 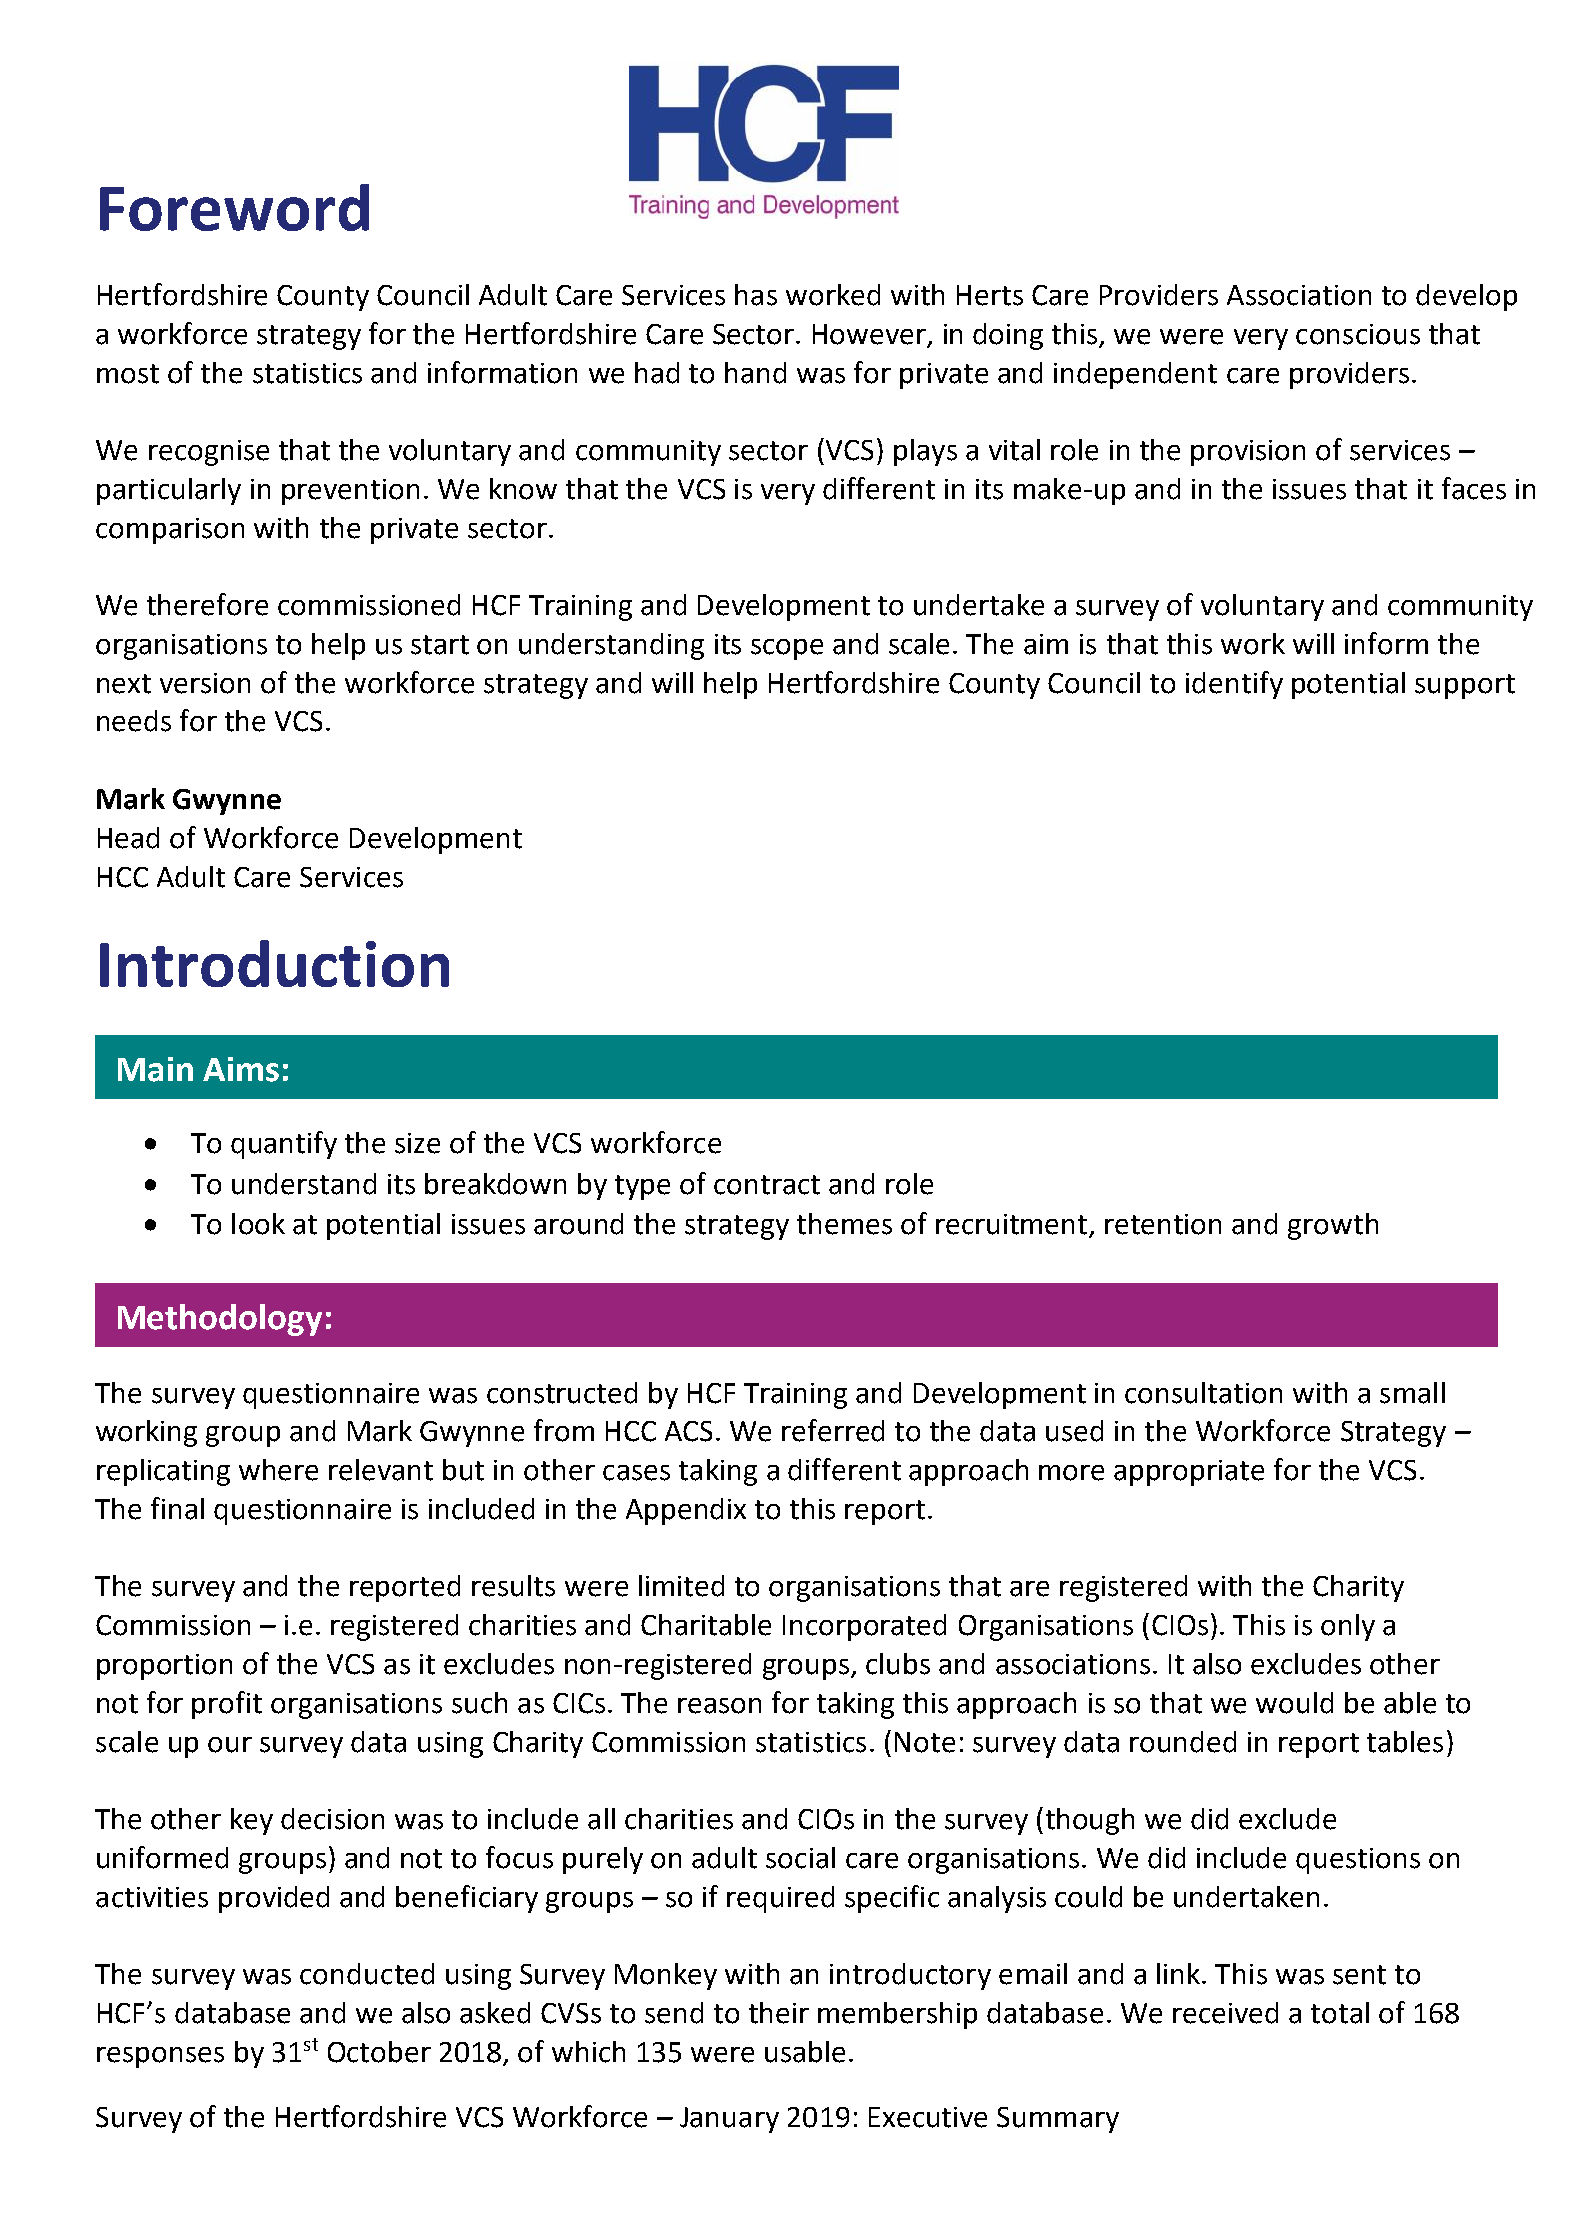 I want to click on therefore, so click(x=207, y=604).
